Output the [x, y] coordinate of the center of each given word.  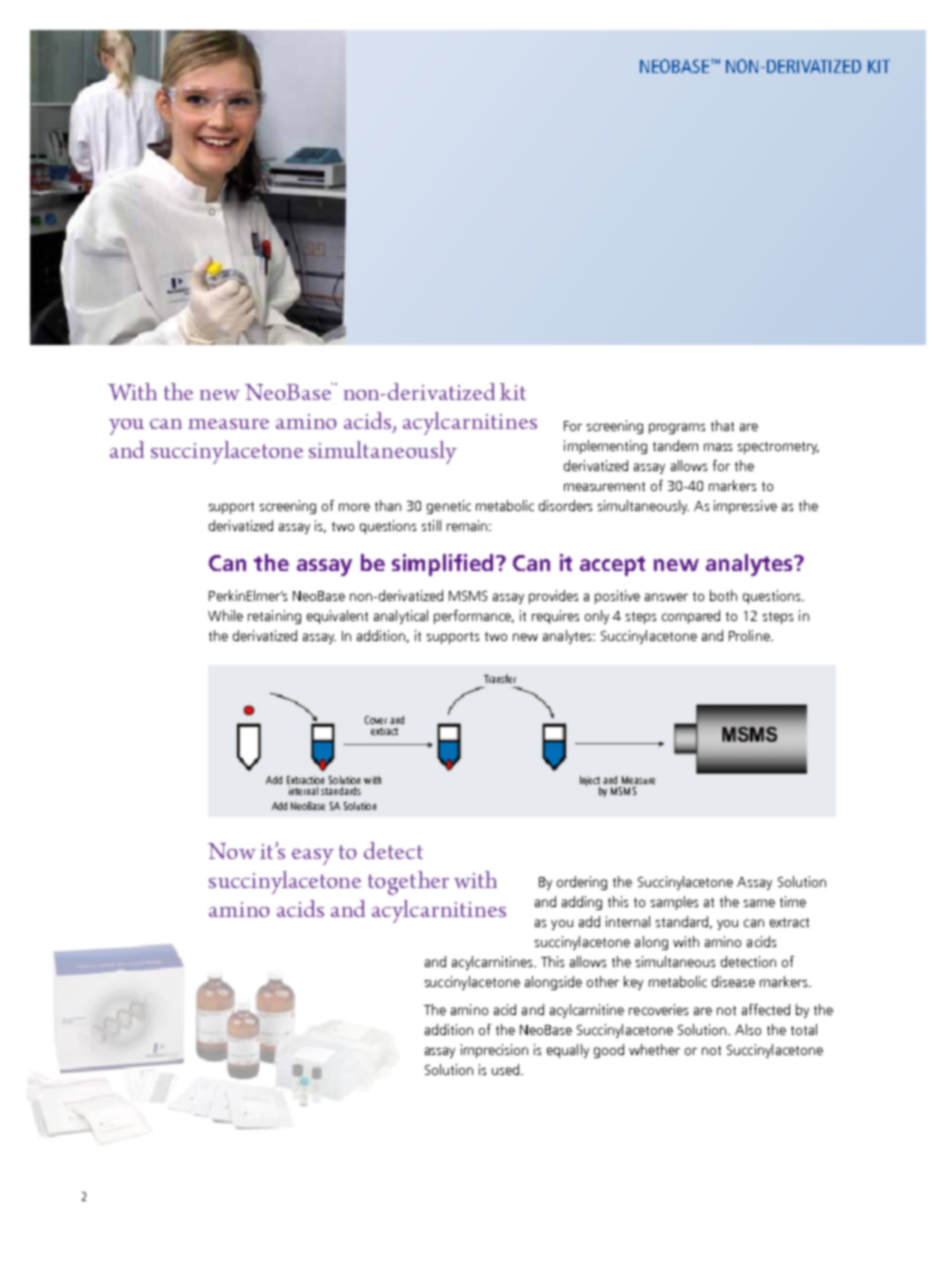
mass [718, 447]
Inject [590, 782]
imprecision [494, 1051]
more [354, 507]
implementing [605, 447]
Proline [750, 635]
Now [232, 851]
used [505, 1069]
